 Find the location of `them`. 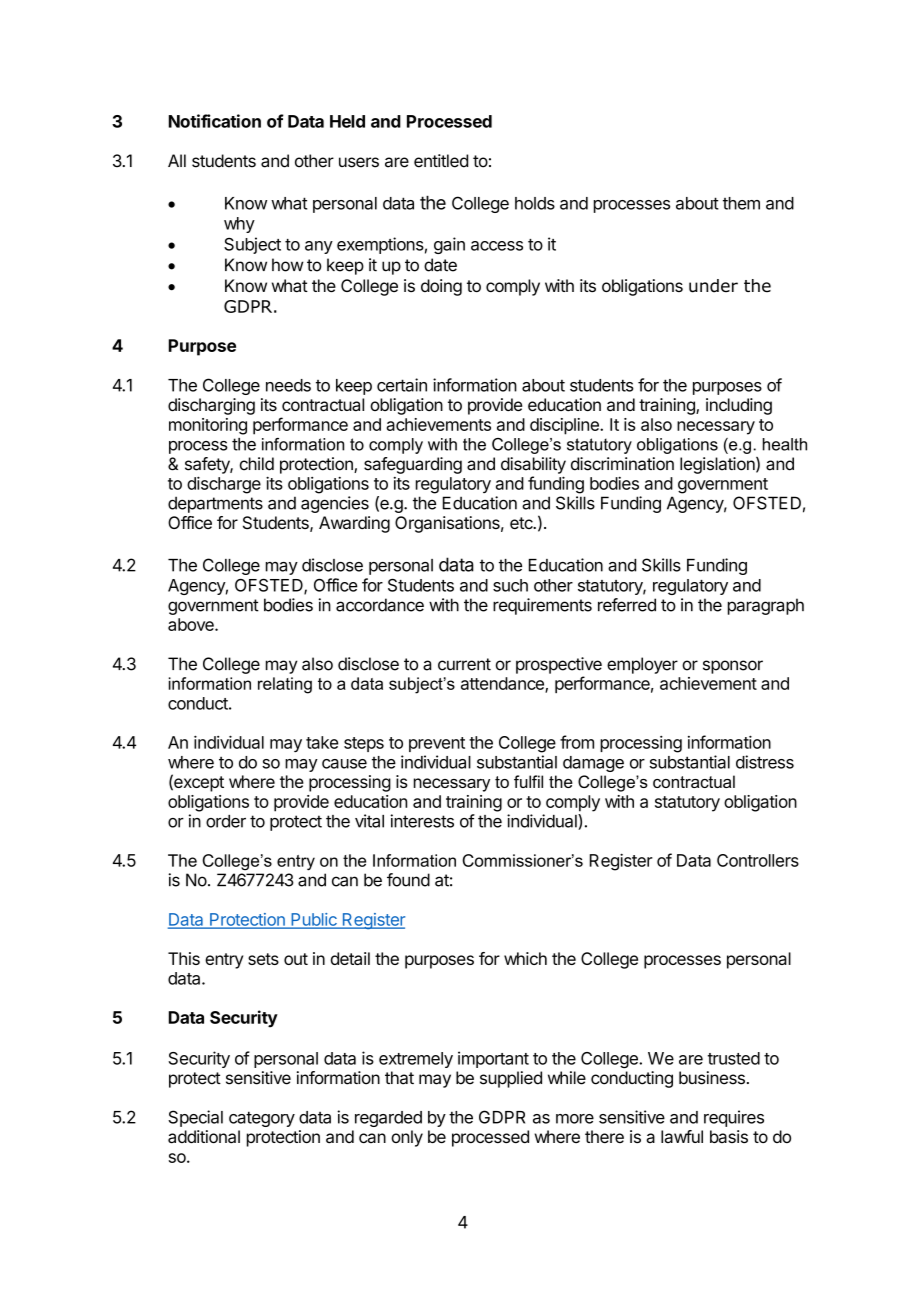

them is located at coordinates (741, 203).
